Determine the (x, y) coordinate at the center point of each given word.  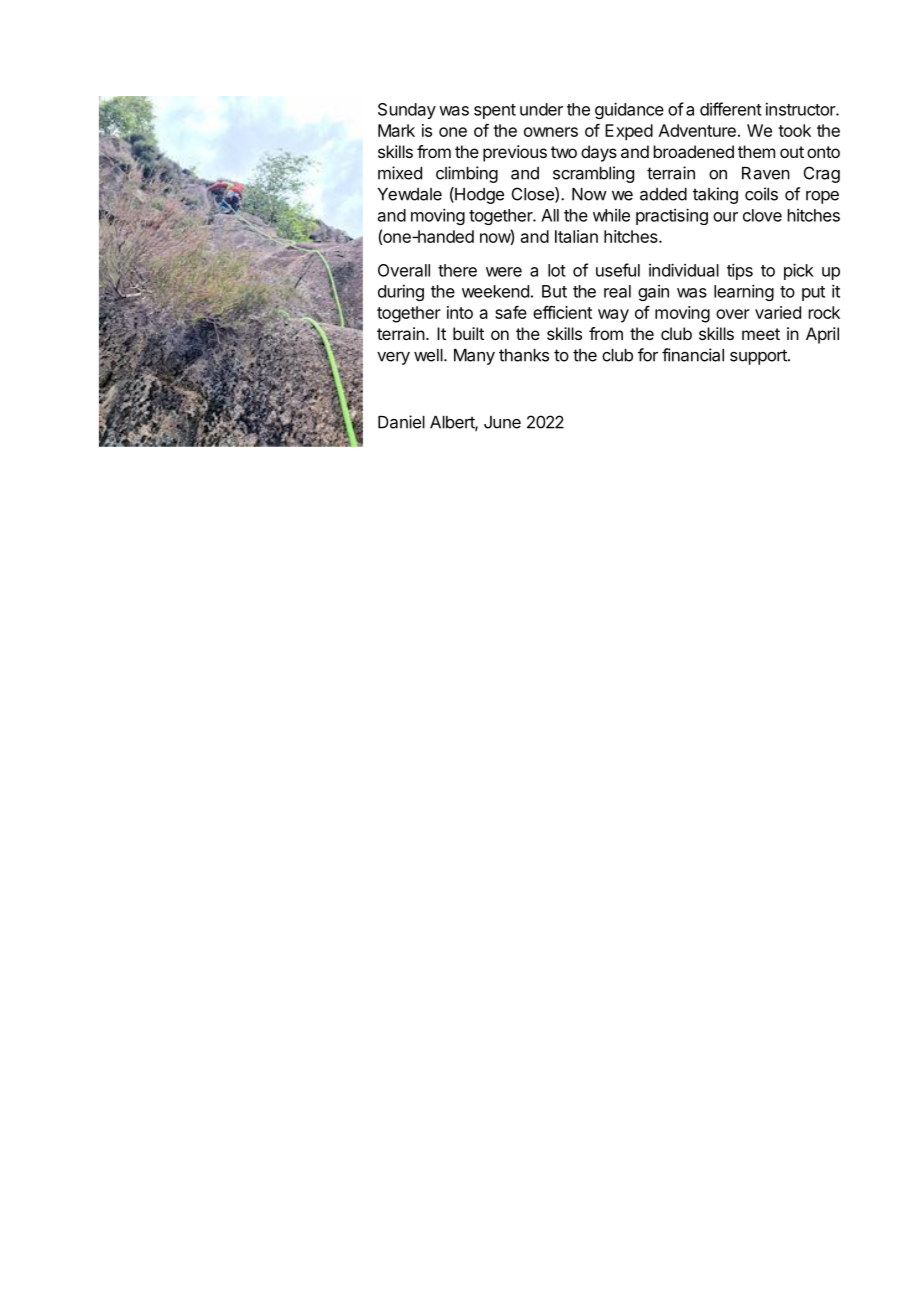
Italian (576, 236)
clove (762, 215)
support (759, 357)
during (401, 293)
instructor (801, 109)
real (617, 291)
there (457, 270)
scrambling (593, 174)
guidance (629, 110)
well (429, 355)
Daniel (401, 422)
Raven (766, 173)
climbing (467, 174)
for (648, 355)
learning (744, 292)
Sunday (407, 111)
